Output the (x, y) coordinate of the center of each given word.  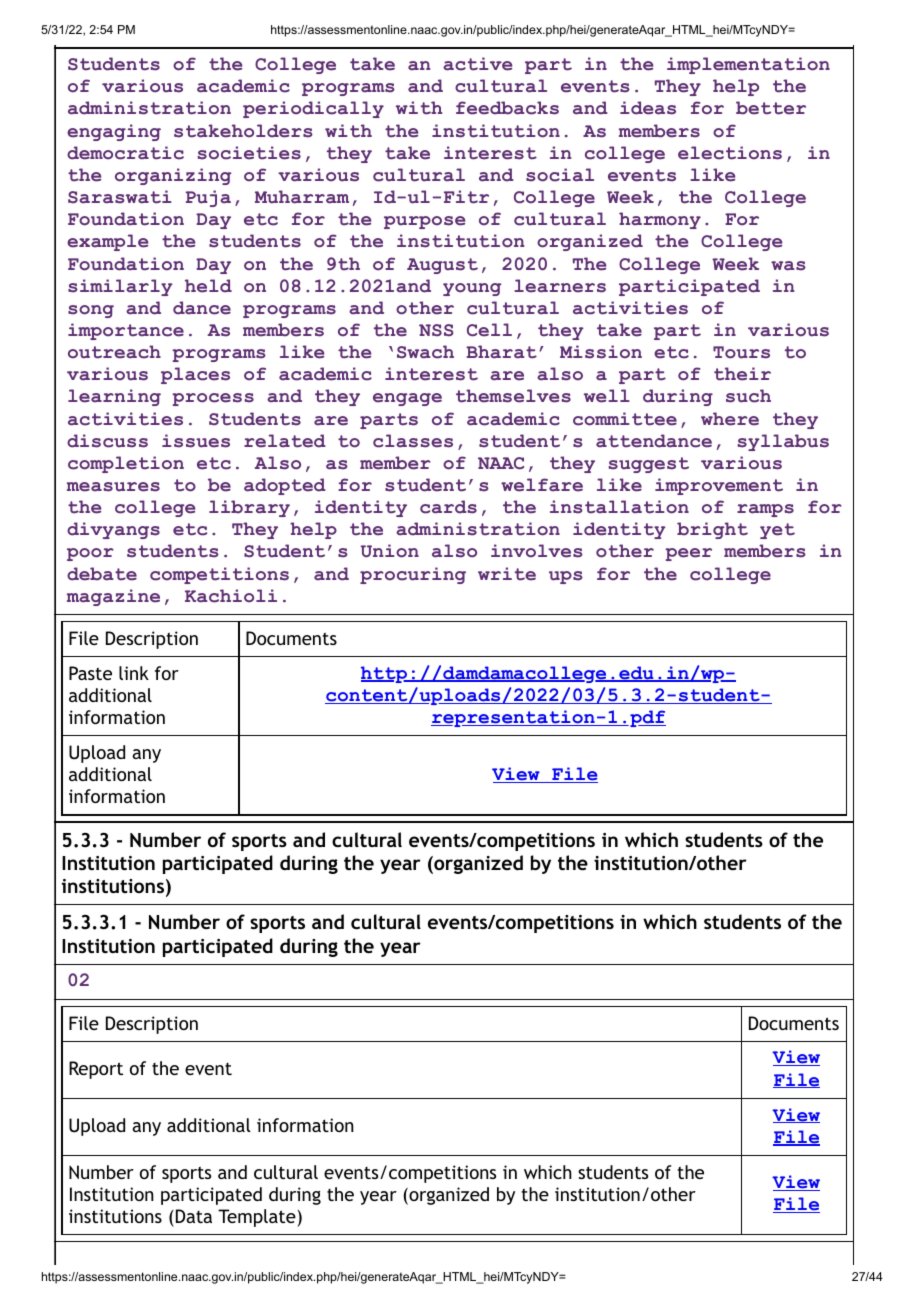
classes (413, 441)
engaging (114, 132)
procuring (413, 575)
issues (196, 441)
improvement (719, 486)
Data (192, 1216)
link (134, 673)
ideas (648, 108)
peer (688, 554)
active (477, 64)
